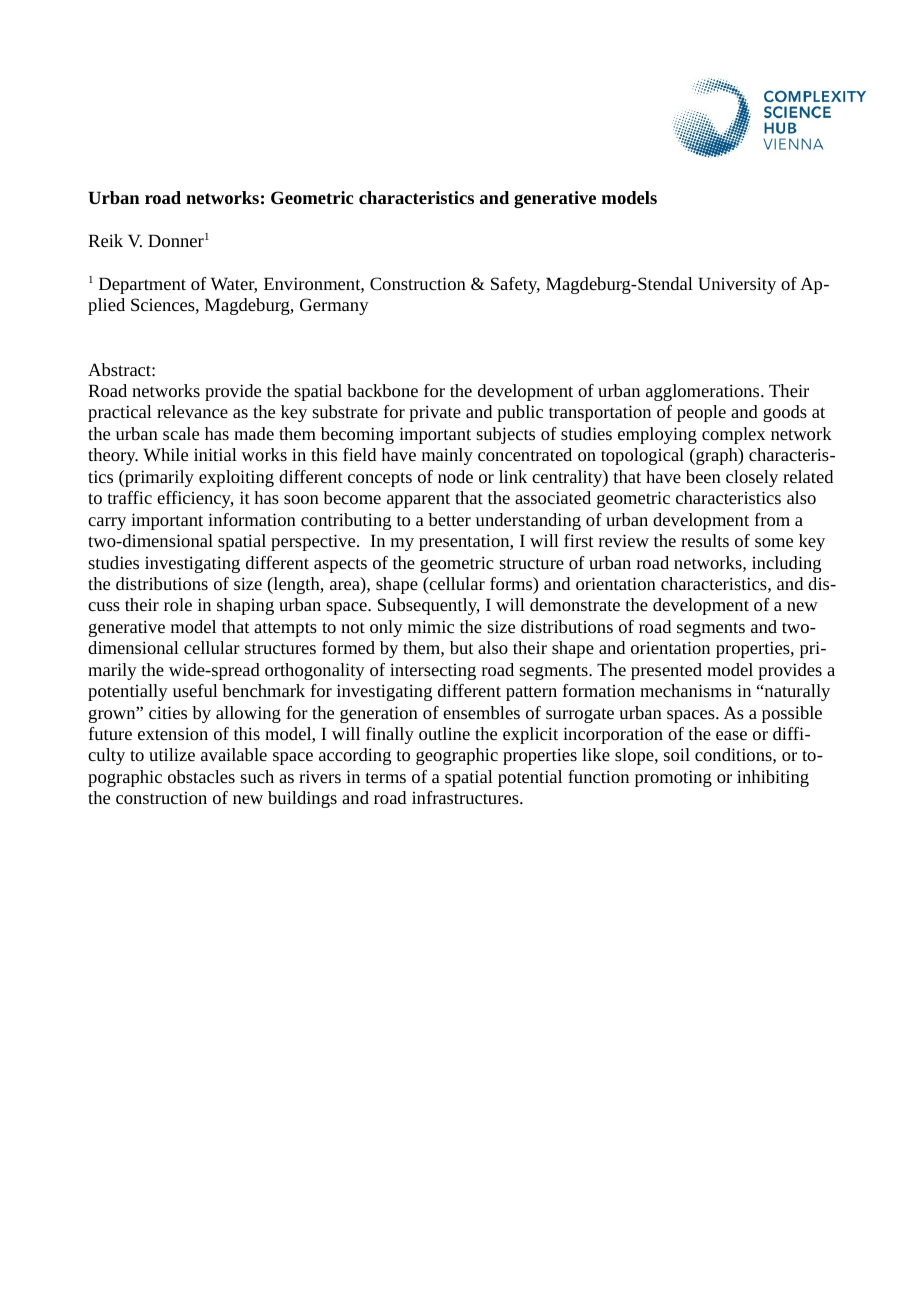 Image resolution: width=924 pixels, height=1308 pixels. What do you see at coordinates (773, 778) in the image?
I see `inhibiting` at bounding box center [773, 778].
